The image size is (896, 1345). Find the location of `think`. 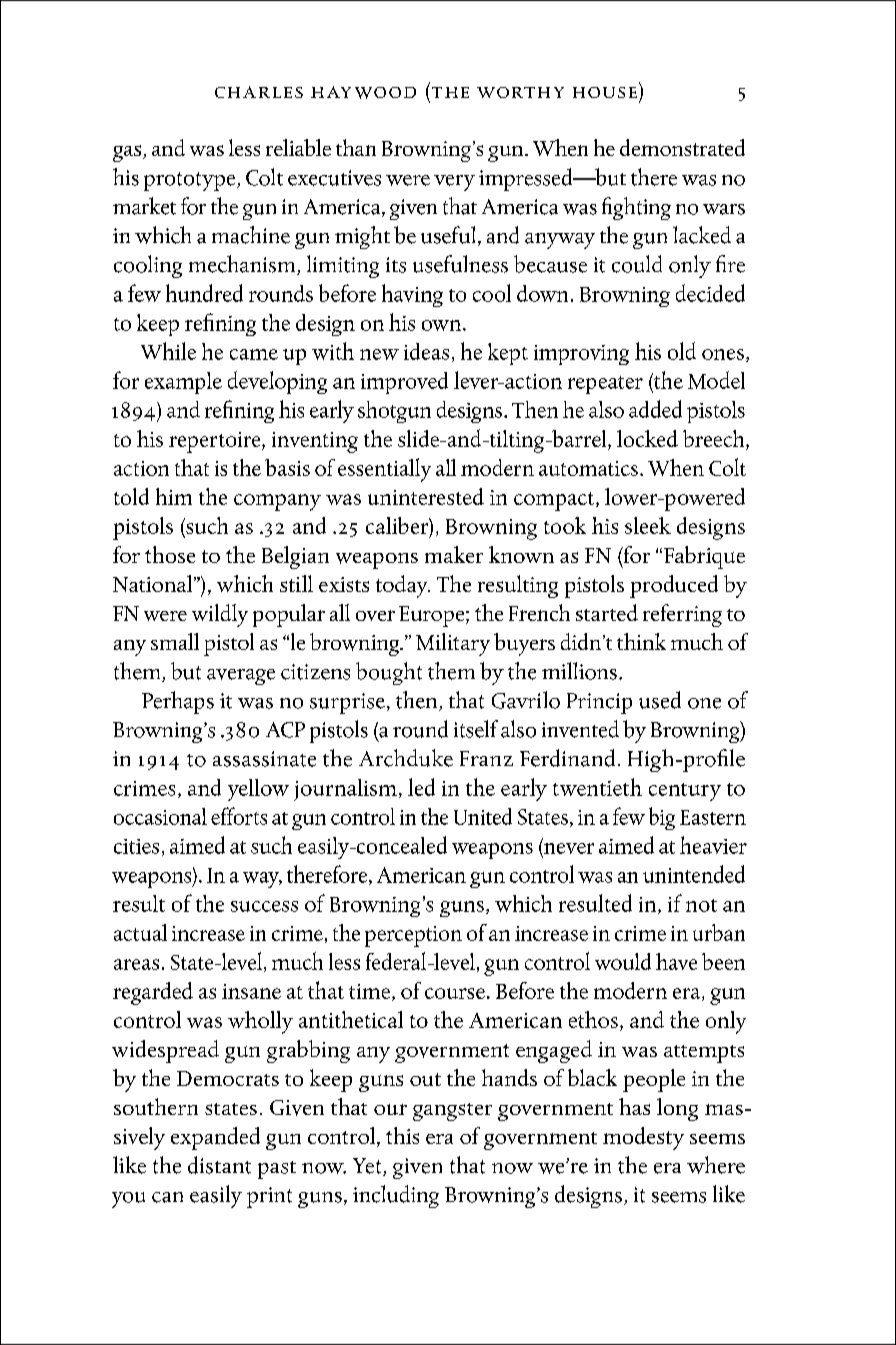

think is located at coordinates (641, 641).
